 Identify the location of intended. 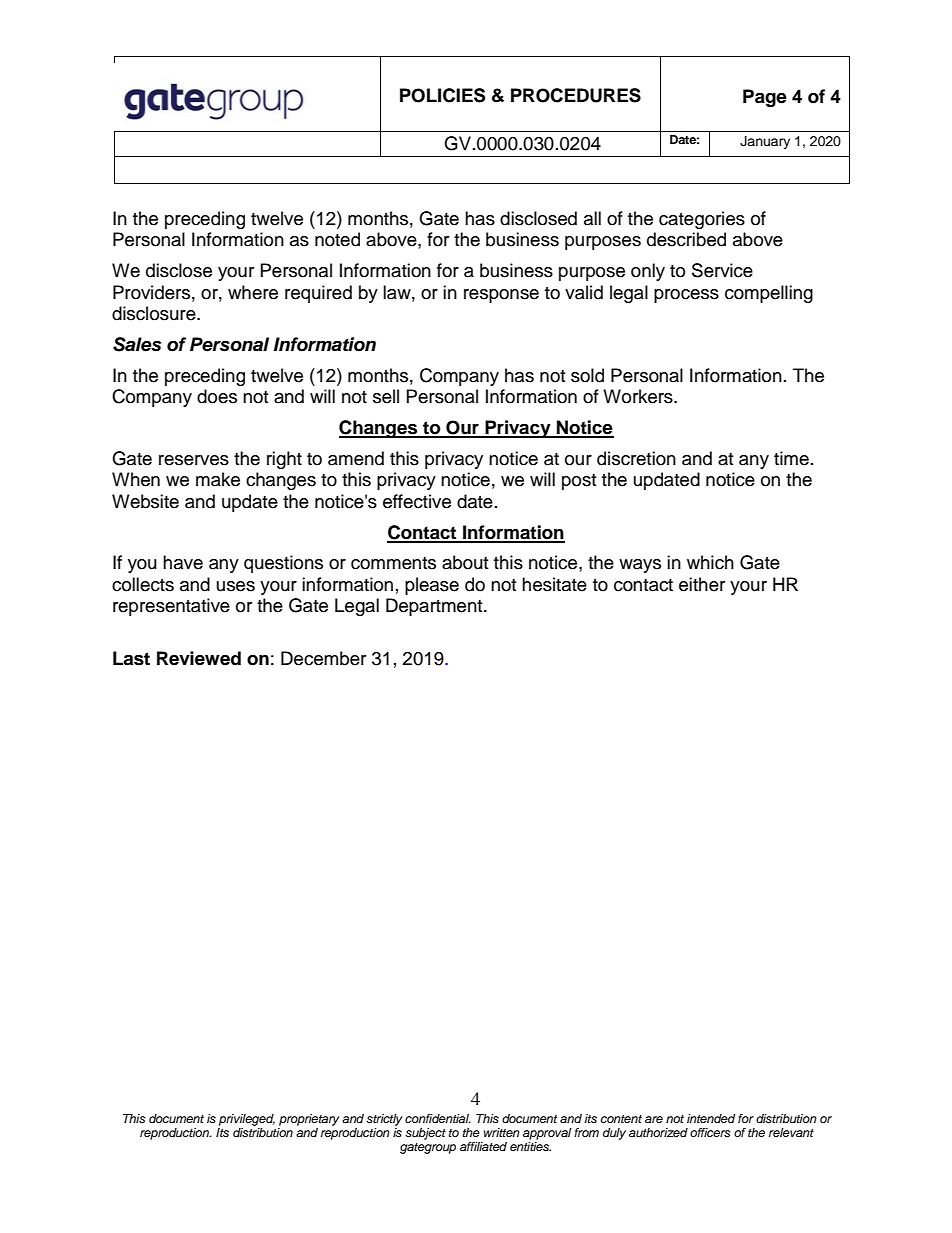
(711, 1118).
